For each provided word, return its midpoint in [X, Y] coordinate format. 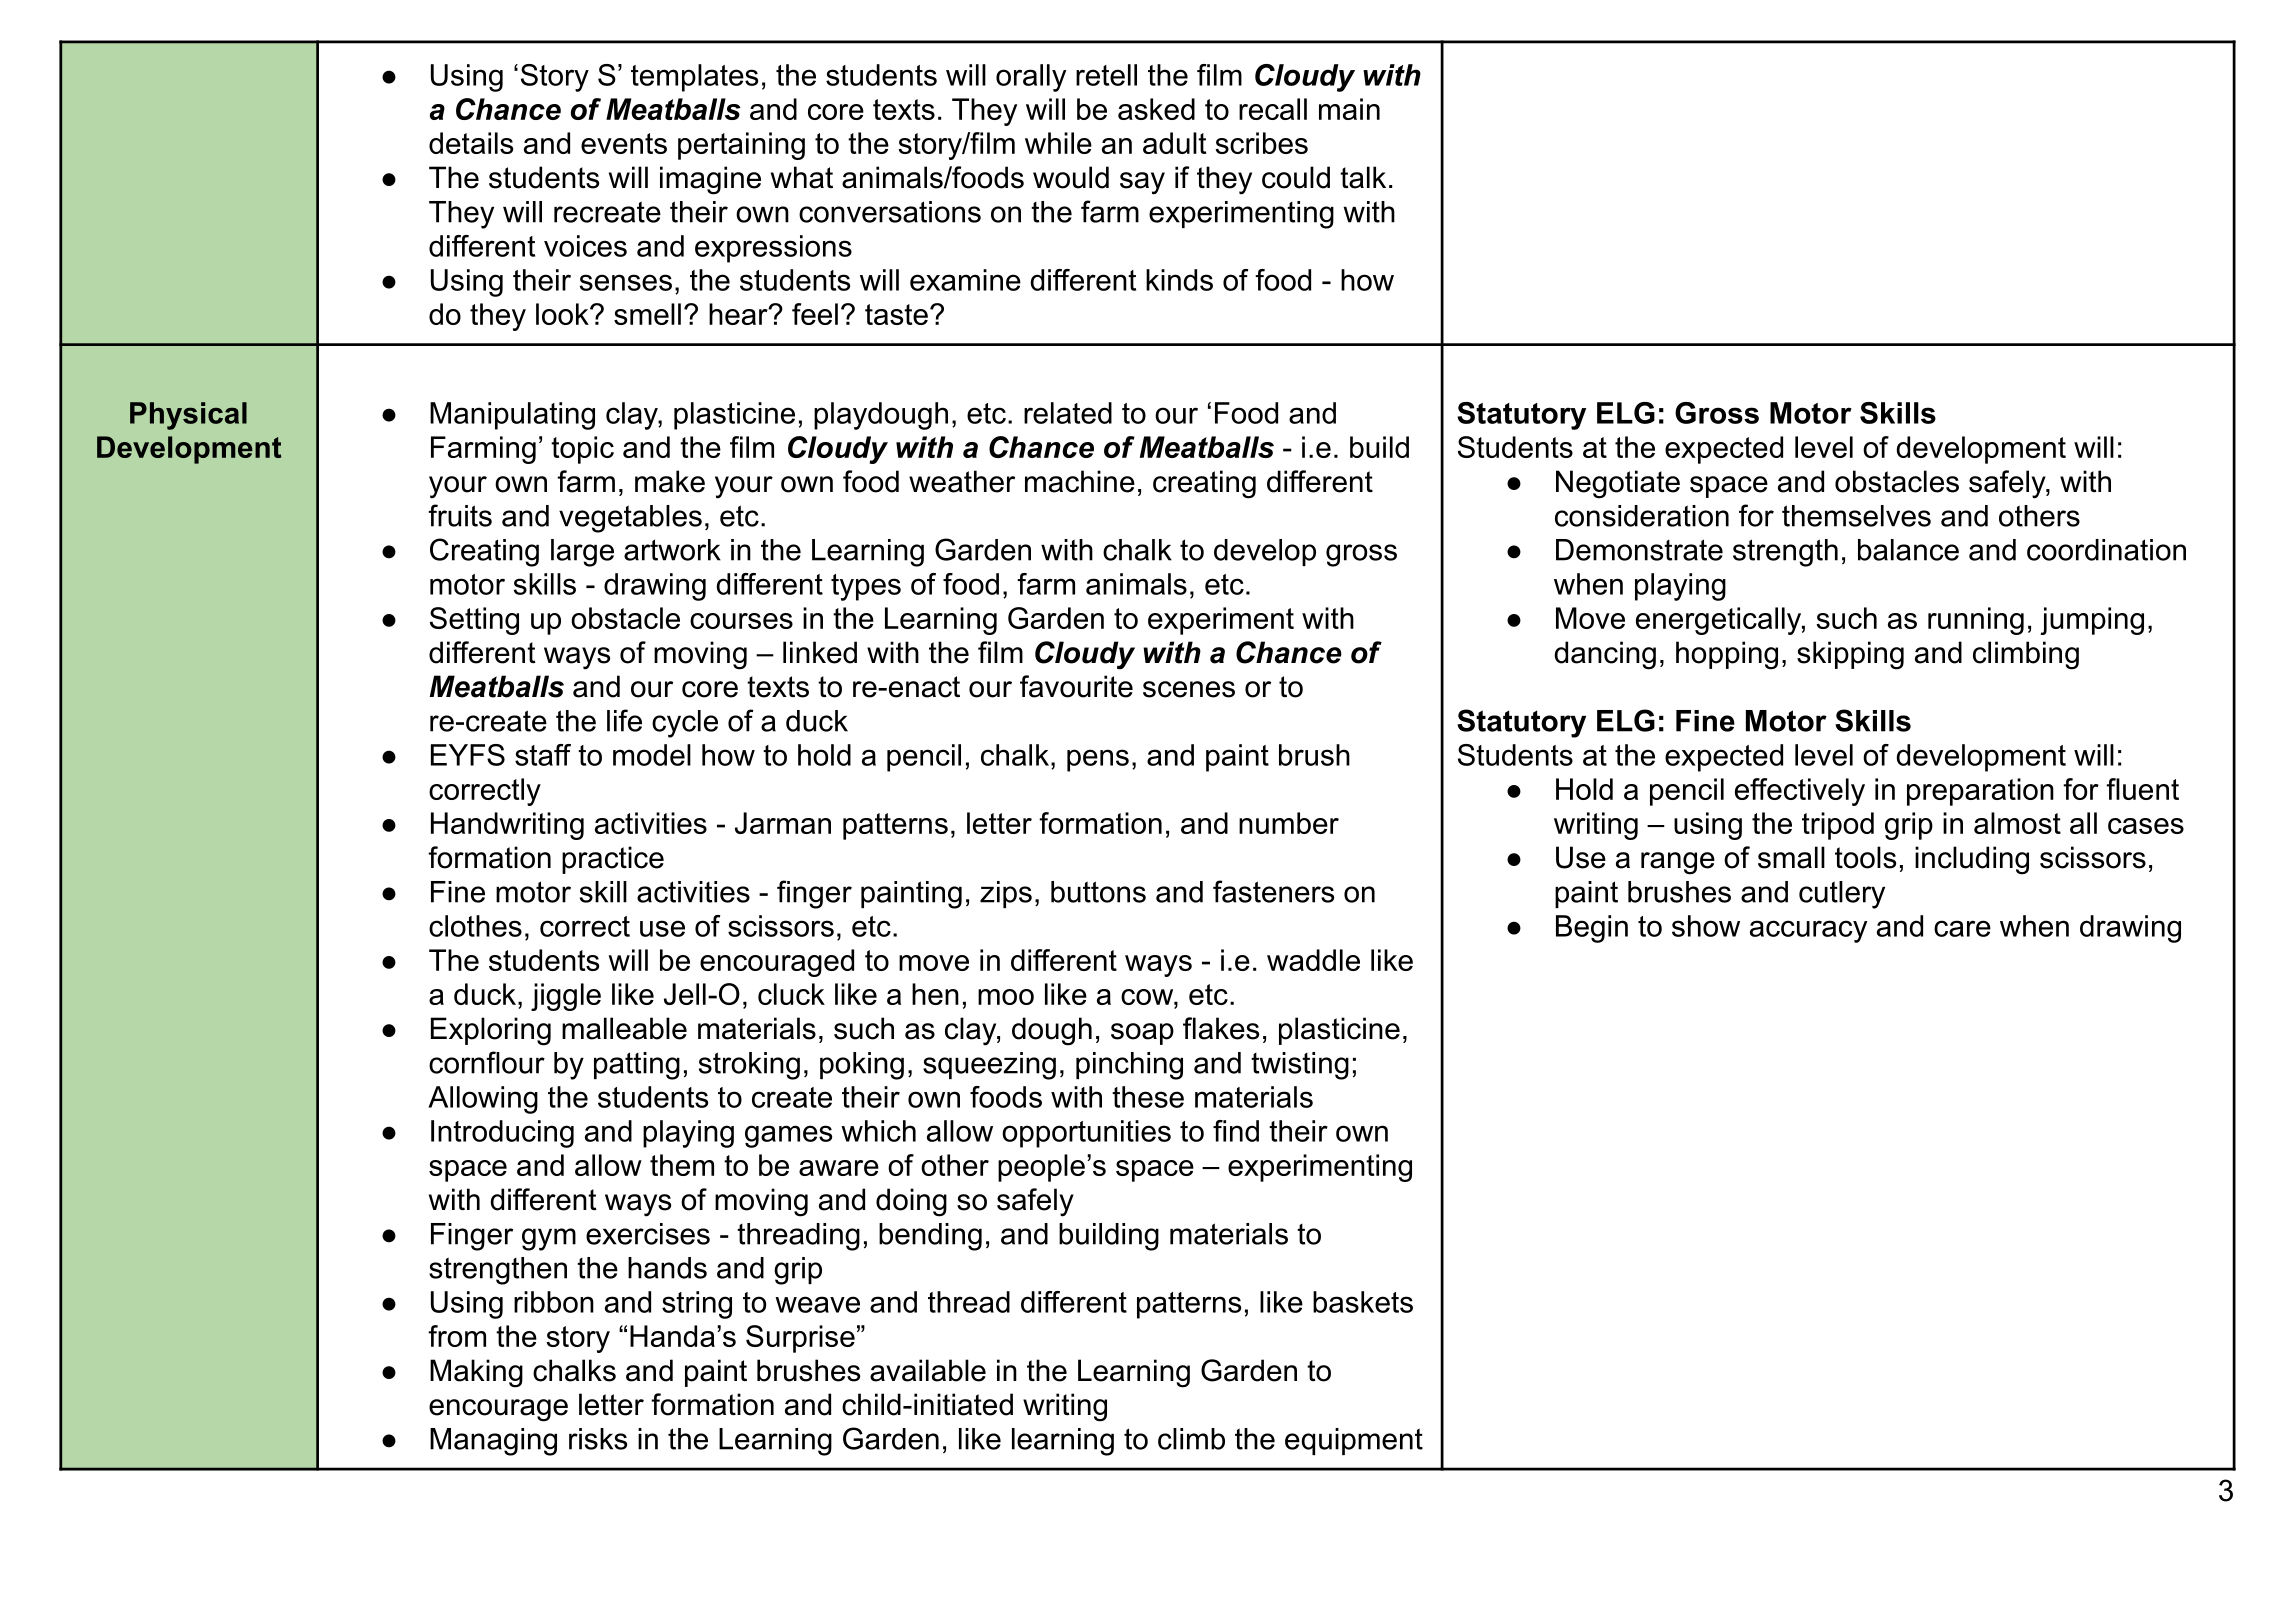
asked [1156, 109]
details [471, 143]
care [1962, 928]
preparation [1980, 792]
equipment [1354, 1441]
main [1349, 109]
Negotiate [1618, 484]
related [1068, 413]
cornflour [487, 1062]
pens [1098, 760]
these [1148, 1097]
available [928, 1370]
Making [476, 1373]
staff [543, 755]
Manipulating [512, 416]
